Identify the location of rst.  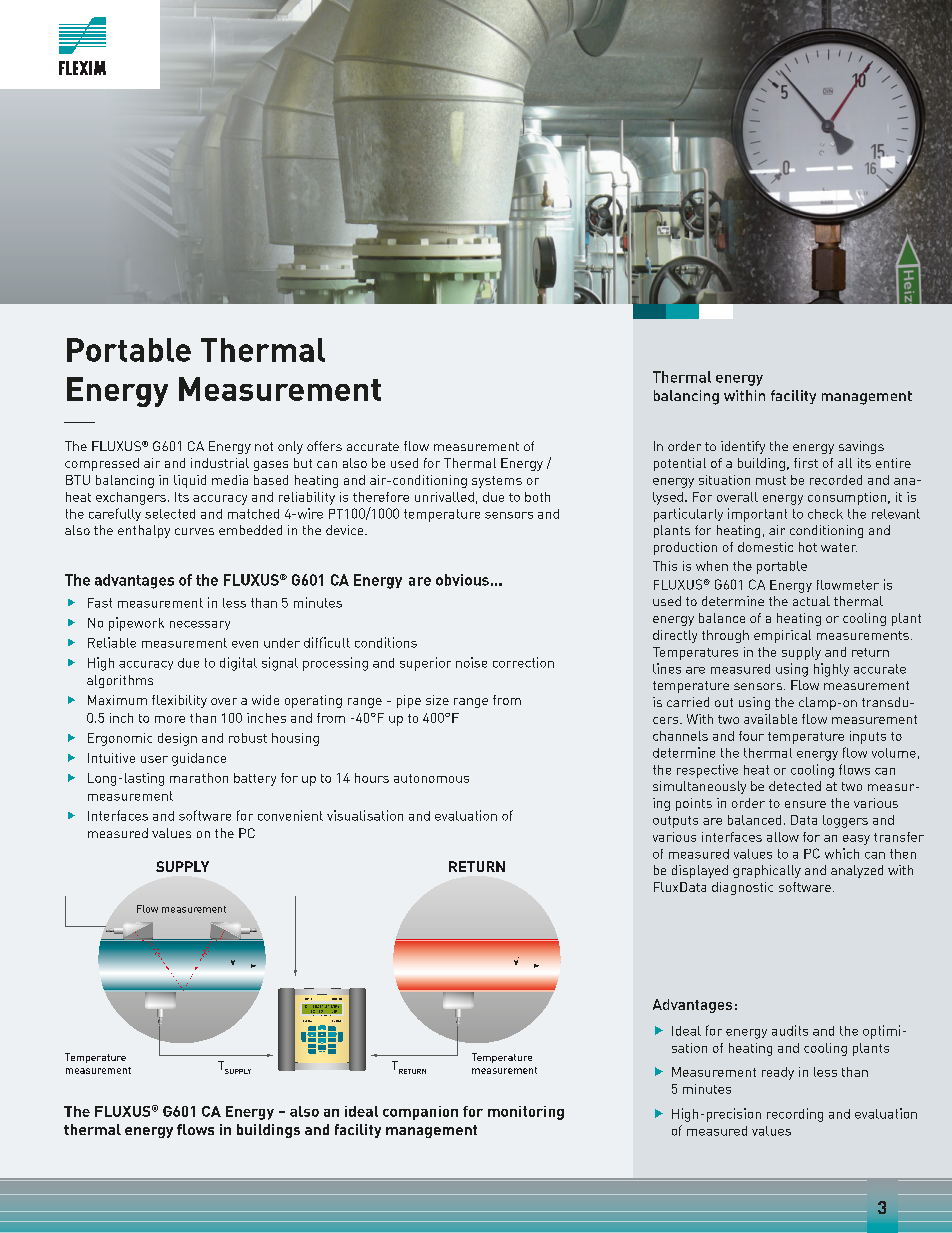
(810, 463).
